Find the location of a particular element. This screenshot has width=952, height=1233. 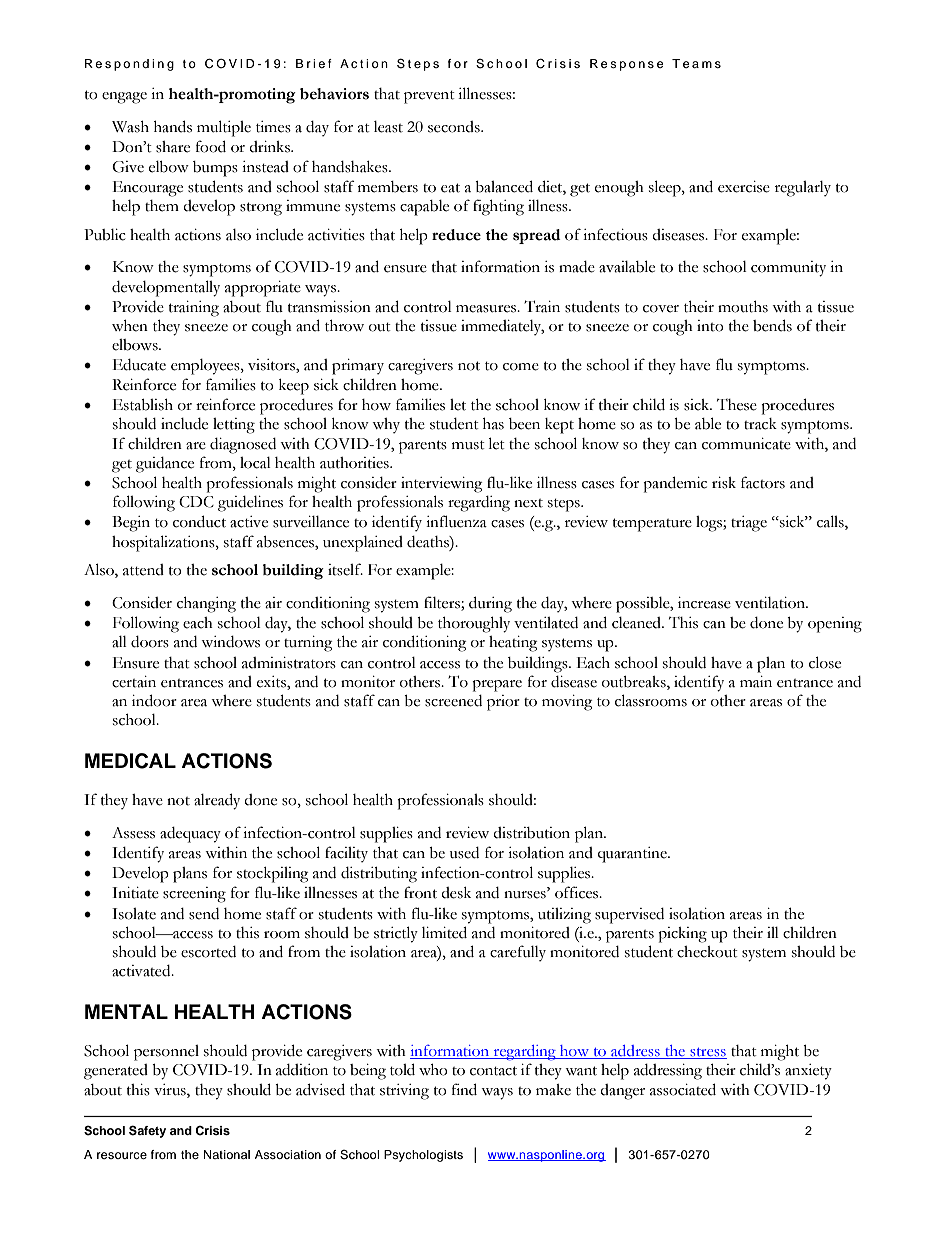

seconds is located at coordinates (455, 127).
